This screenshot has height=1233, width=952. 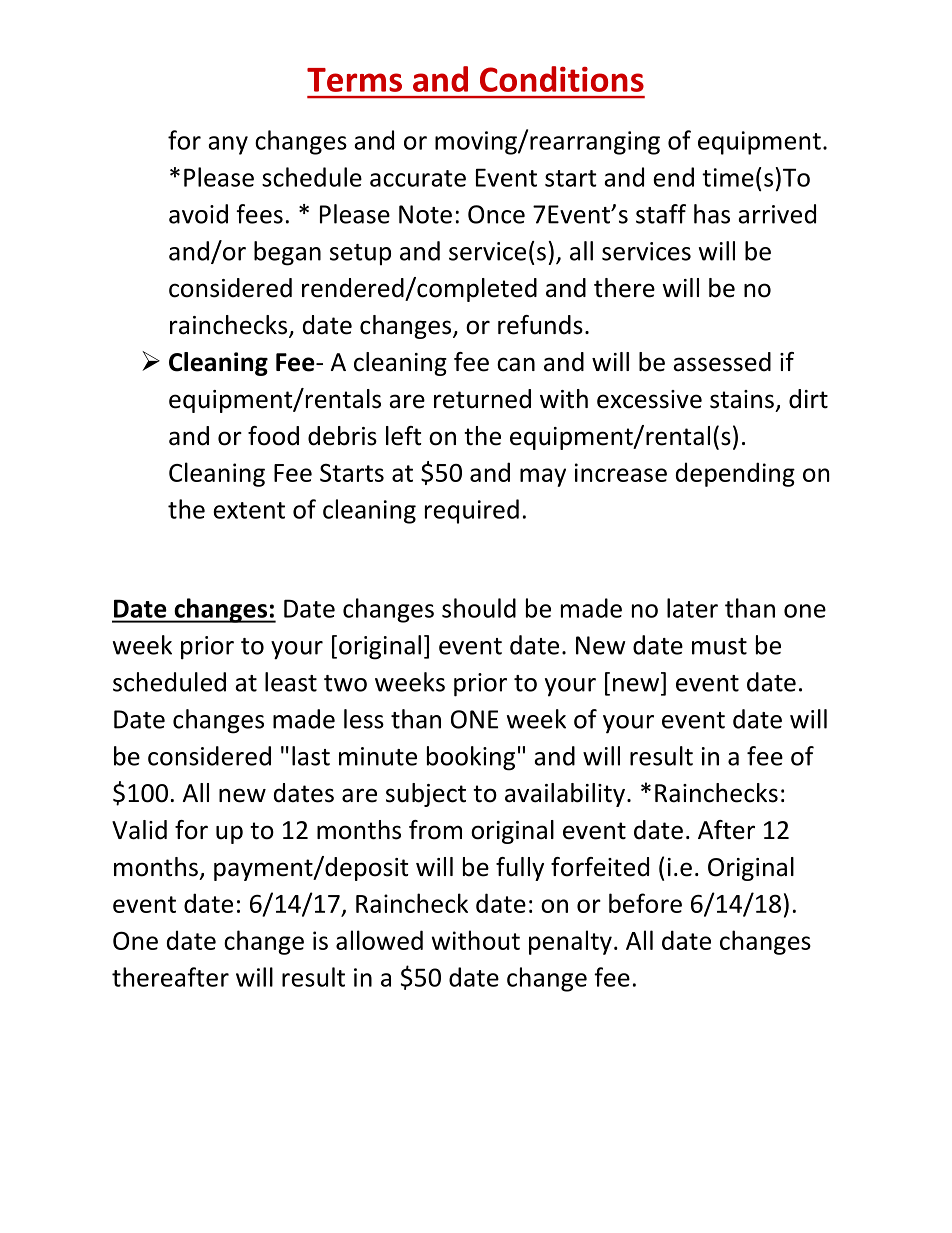 I want to click on returned, so click(x=482, y=399).
